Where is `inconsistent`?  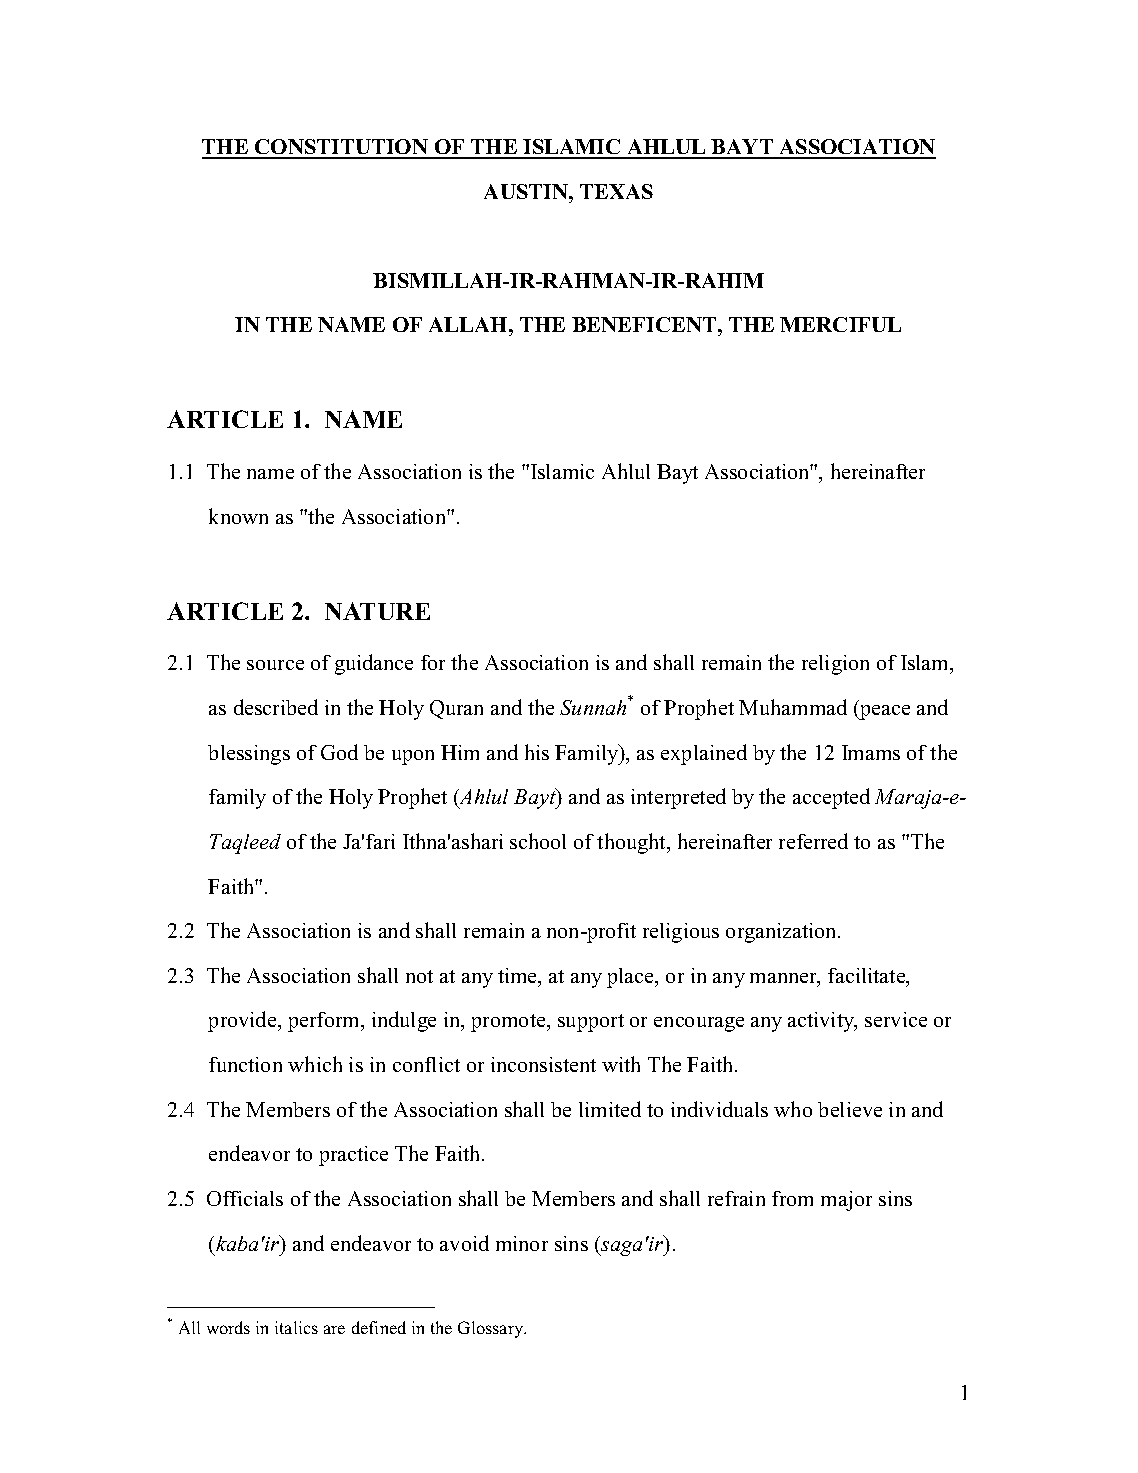 inconsistent is located at coordinates (543, 1064).
